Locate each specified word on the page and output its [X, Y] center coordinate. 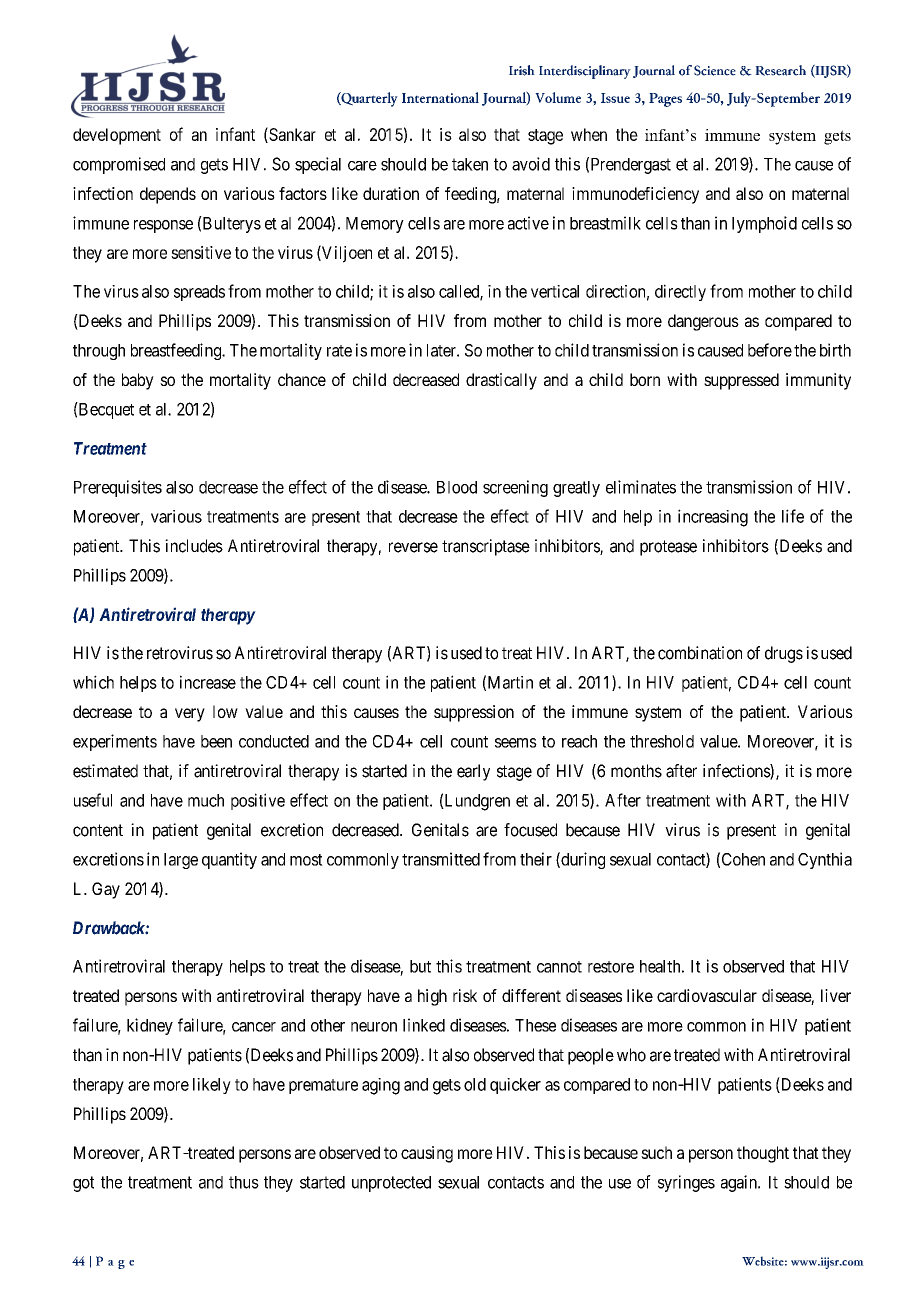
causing [427, 1154]
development [117, 136]
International [440, 97]
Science [715, 70]
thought [763, 1154]
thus [244, 1182]
